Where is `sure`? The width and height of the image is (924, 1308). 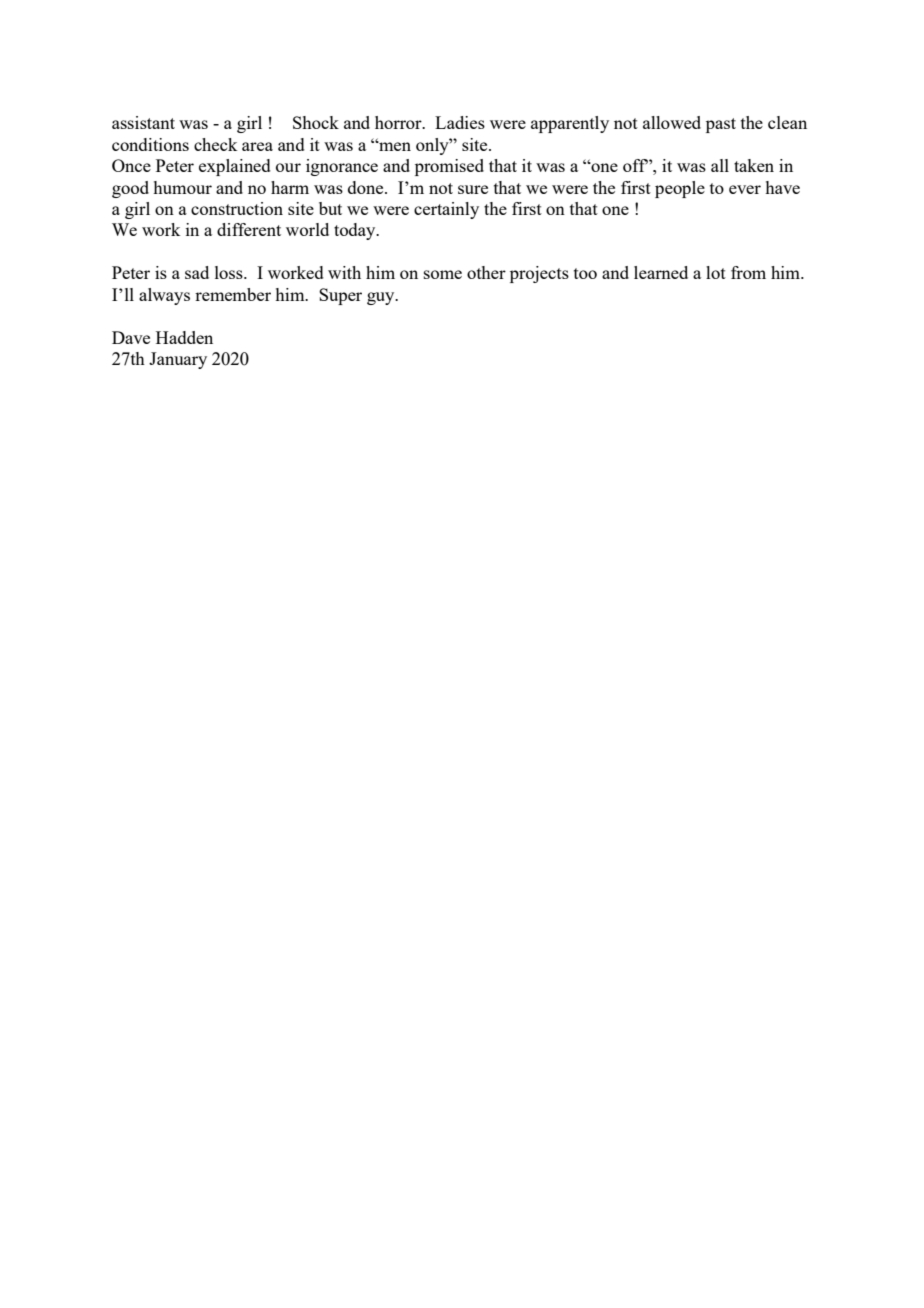
sure is located at coordinates (473, 189).
